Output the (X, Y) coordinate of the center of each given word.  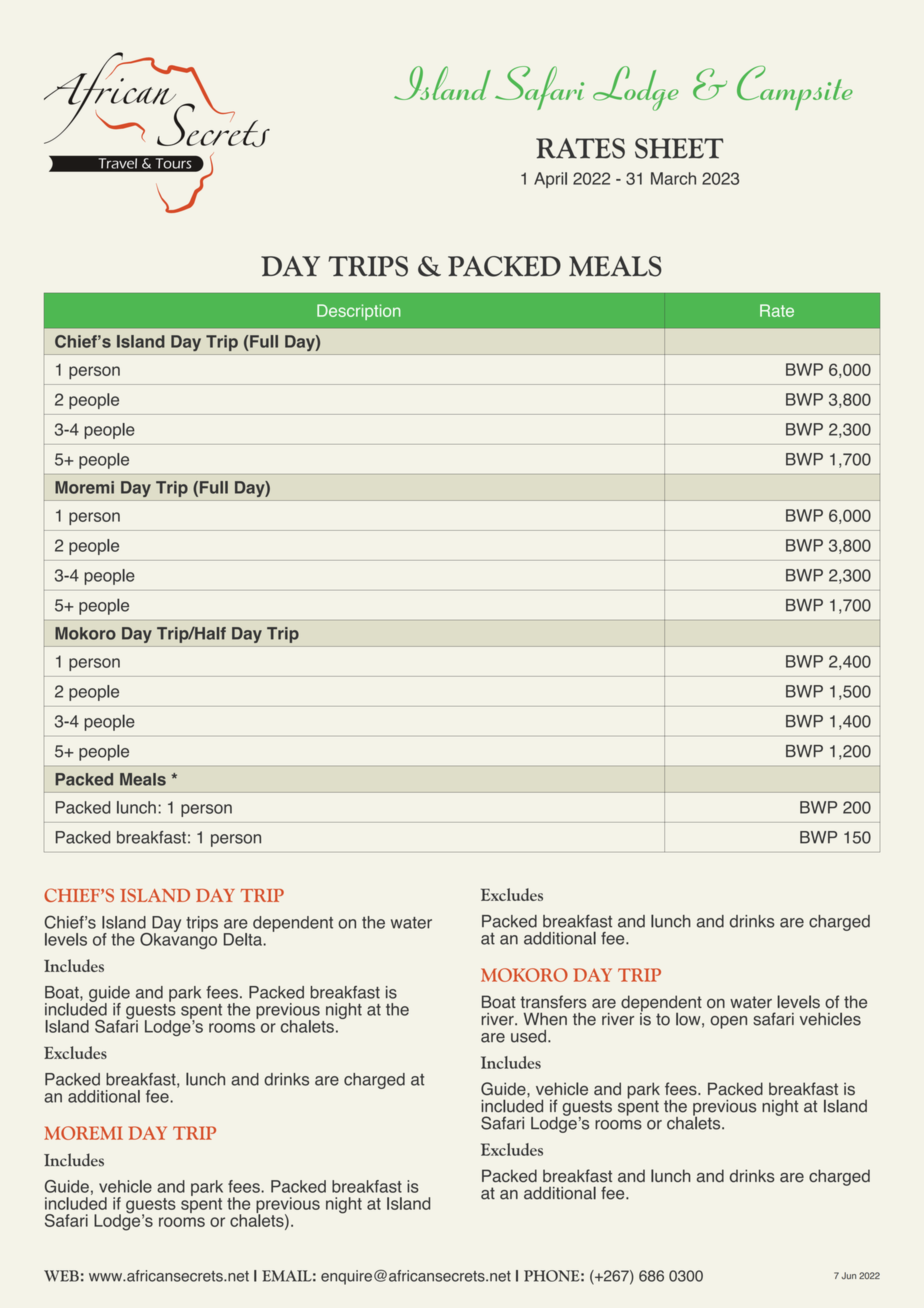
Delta (244, 939)
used (528, 1036)
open (729, 1022)
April (550, 180)
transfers (553, 1002)
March (673, 178)
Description (359, 312)
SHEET (679, 148)
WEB (61, 1276)
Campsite (795, 88)
